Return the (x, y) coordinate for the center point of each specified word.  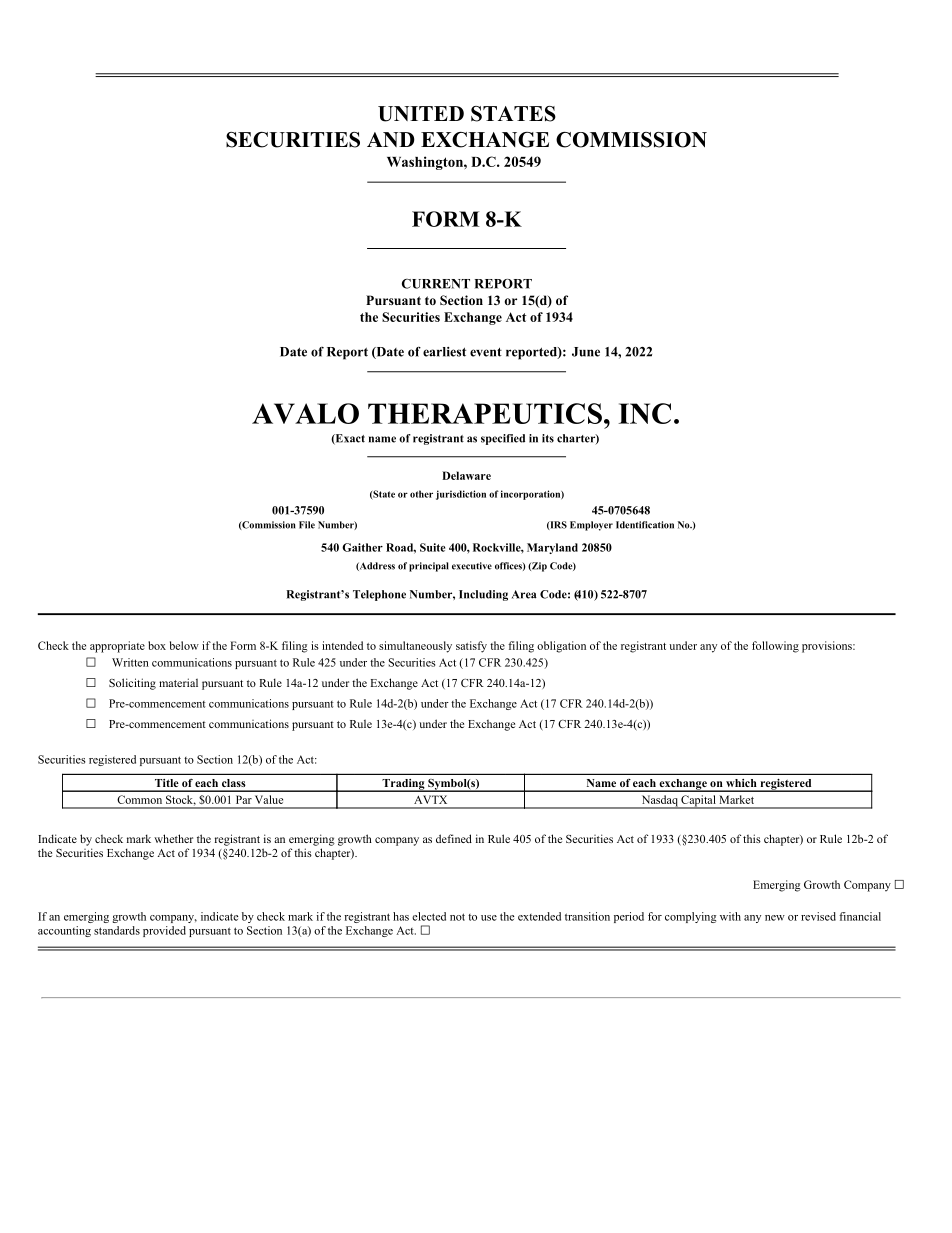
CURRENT (436, 284)
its (548, 438)
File (307, 525)
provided (164, 931)
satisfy (471, 647)
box (157, 645)
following (775, 647)
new (775, 918)
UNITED (421, 114)
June (586, 352)
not (457, 917)
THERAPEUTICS (485, 413)
